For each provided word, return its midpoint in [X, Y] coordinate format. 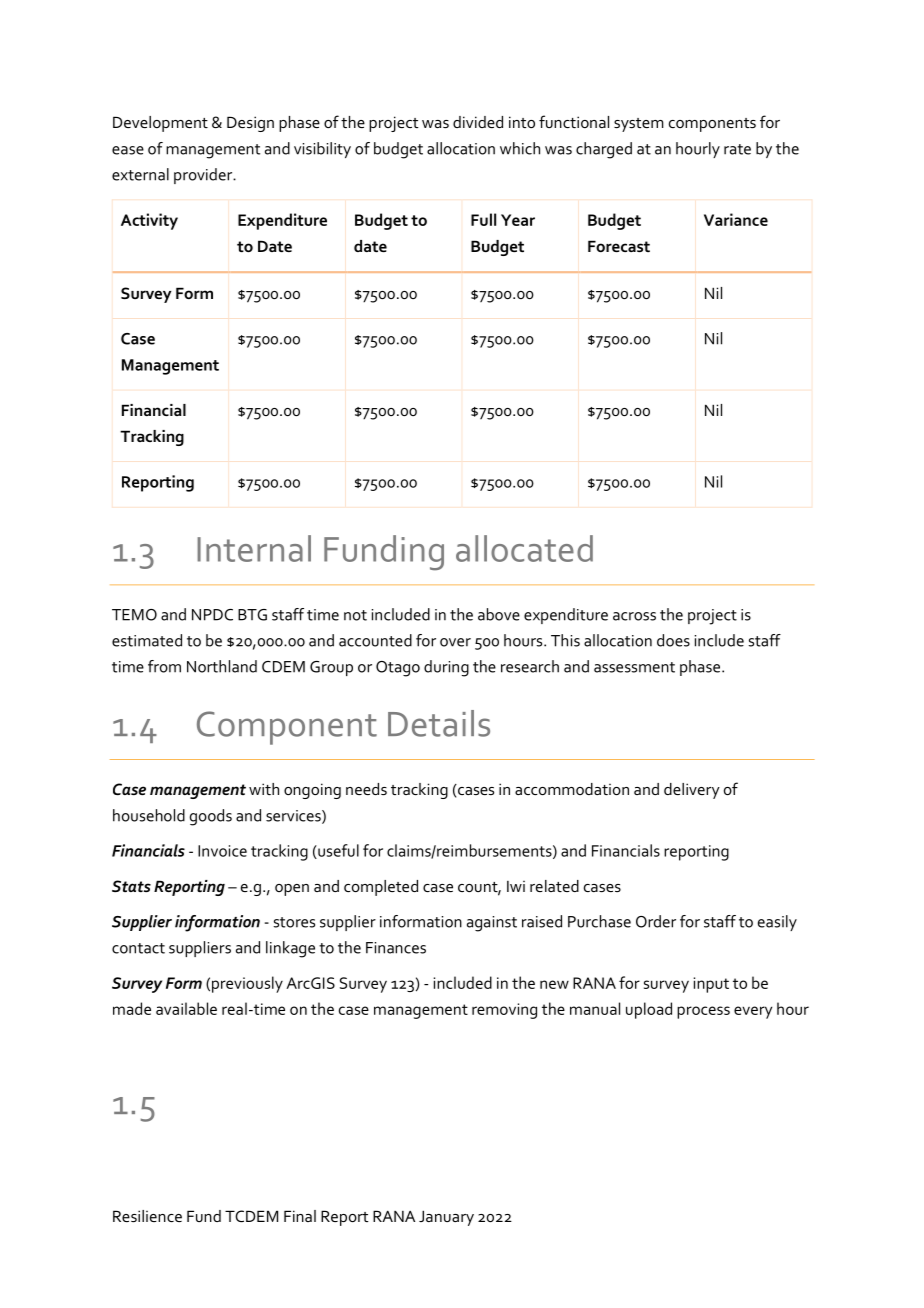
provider [204, 176]
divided [478, 122]
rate [737, 149]
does [673, 640]
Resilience [147, 1216]
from [164, 666]
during [446, 668]
